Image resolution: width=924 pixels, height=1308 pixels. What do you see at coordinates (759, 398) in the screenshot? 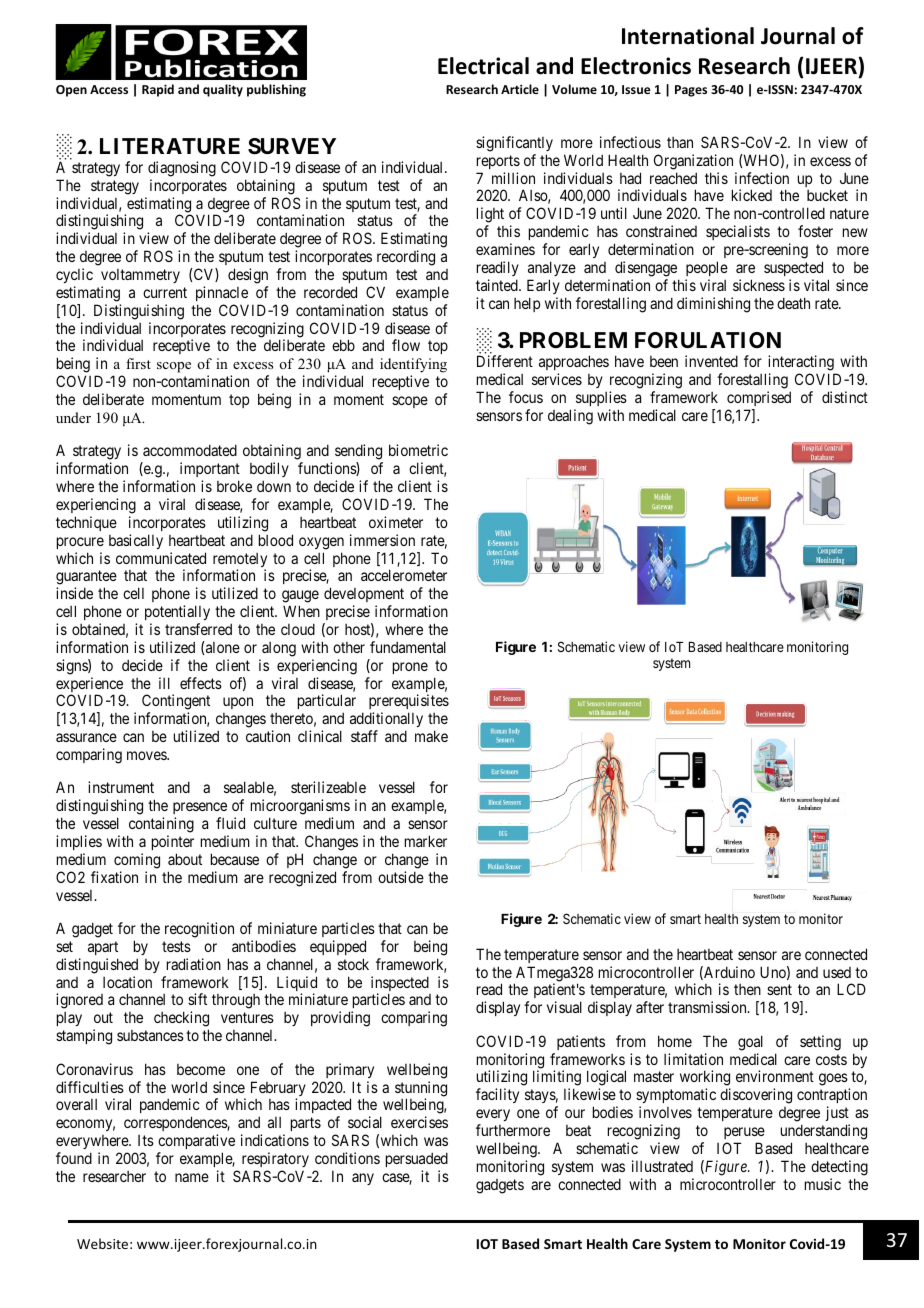
I see `comprised` at bounding box center [759, 398].
